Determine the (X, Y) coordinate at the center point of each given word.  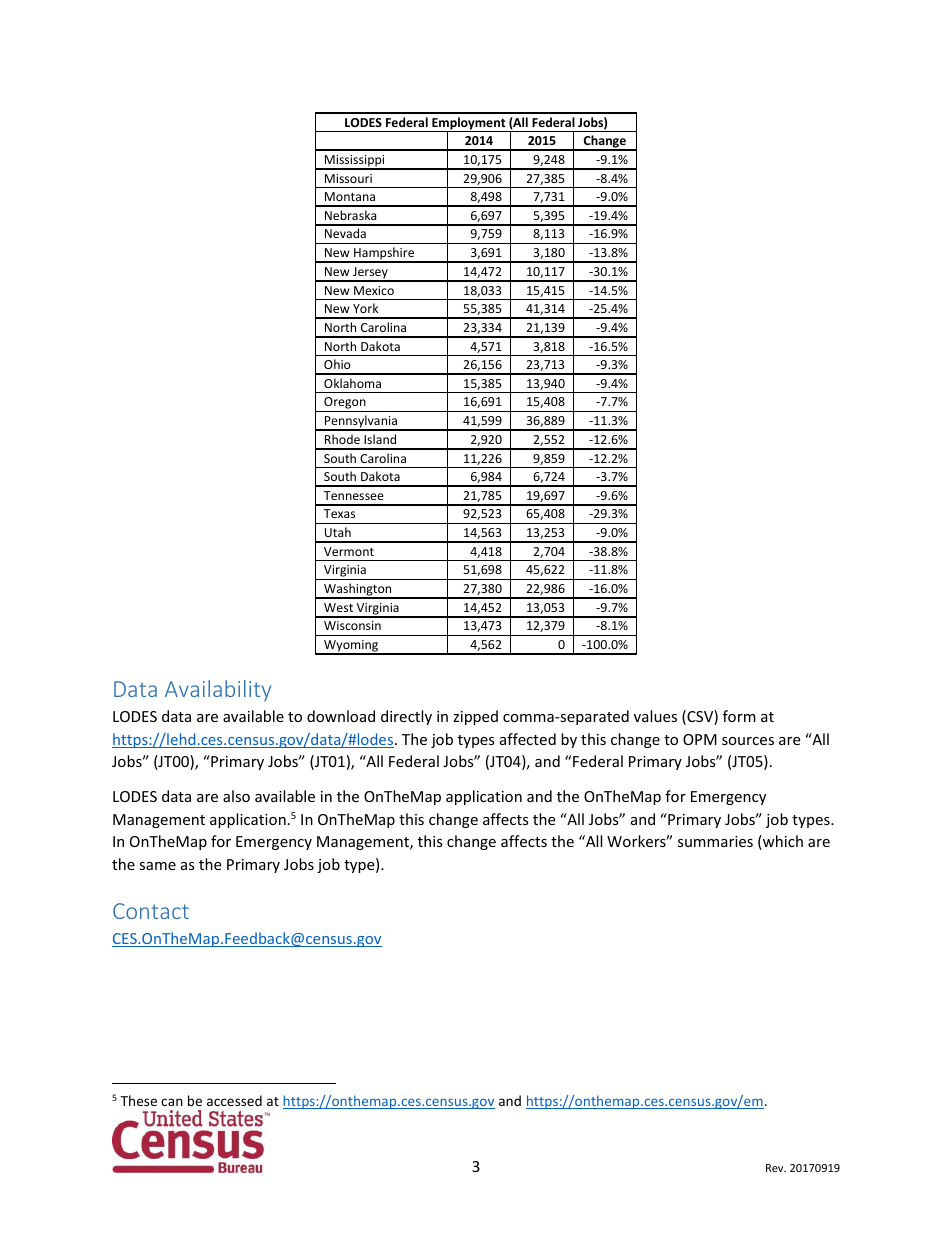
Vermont (349, 551)
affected (528, 739)
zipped (475, 717)
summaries (715, 841)
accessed (234, 1100)
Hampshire (384, 255)
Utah (338, 532)
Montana (350, 196)
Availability (218, 690)
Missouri (348, 178)
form (739, 716)
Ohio (337, 364)
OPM (700, 739)
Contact (151, 911)
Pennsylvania (361, 423)
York (365, 308)
